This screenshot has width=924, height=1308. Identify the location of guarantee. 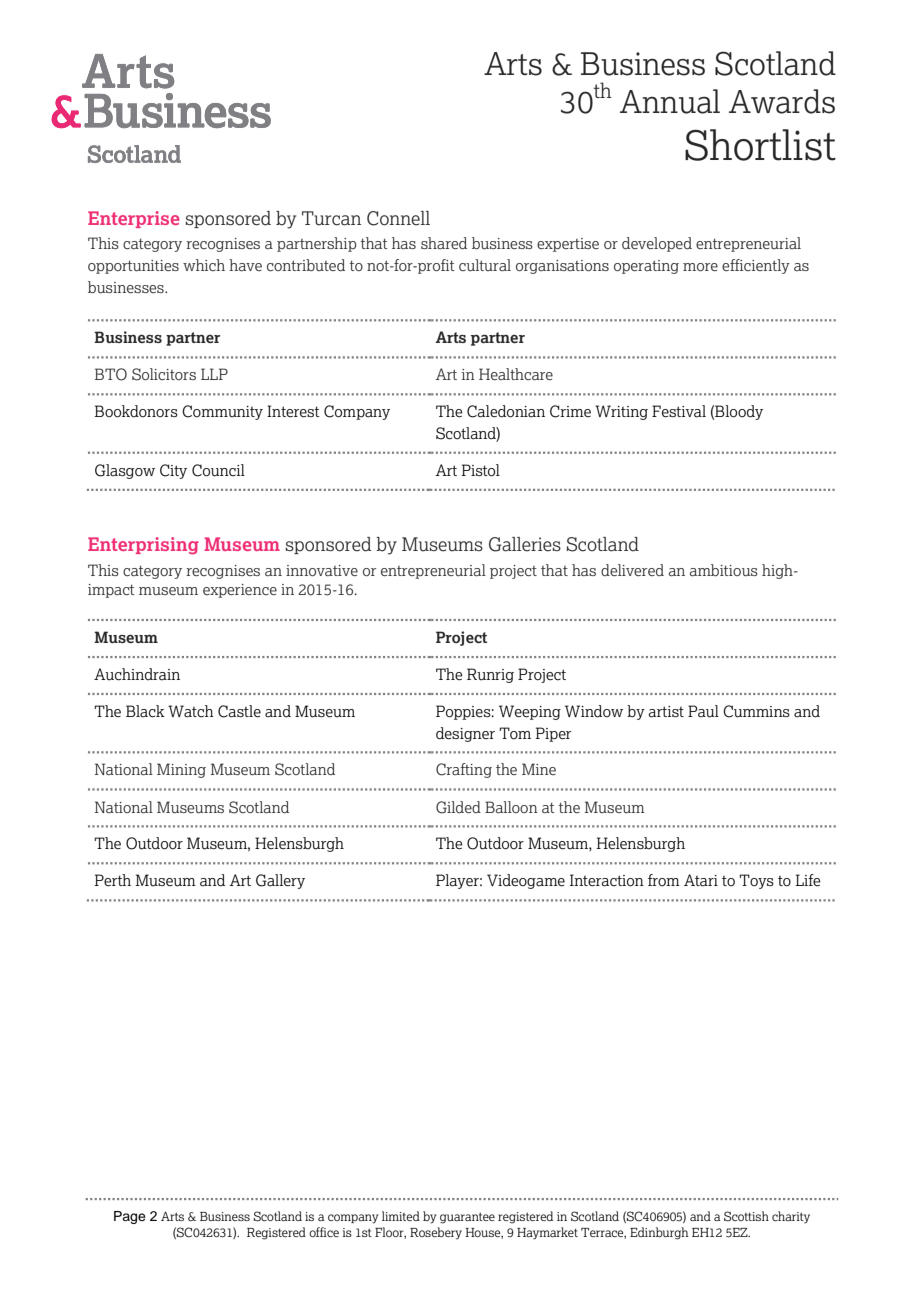
(467, 1218).
